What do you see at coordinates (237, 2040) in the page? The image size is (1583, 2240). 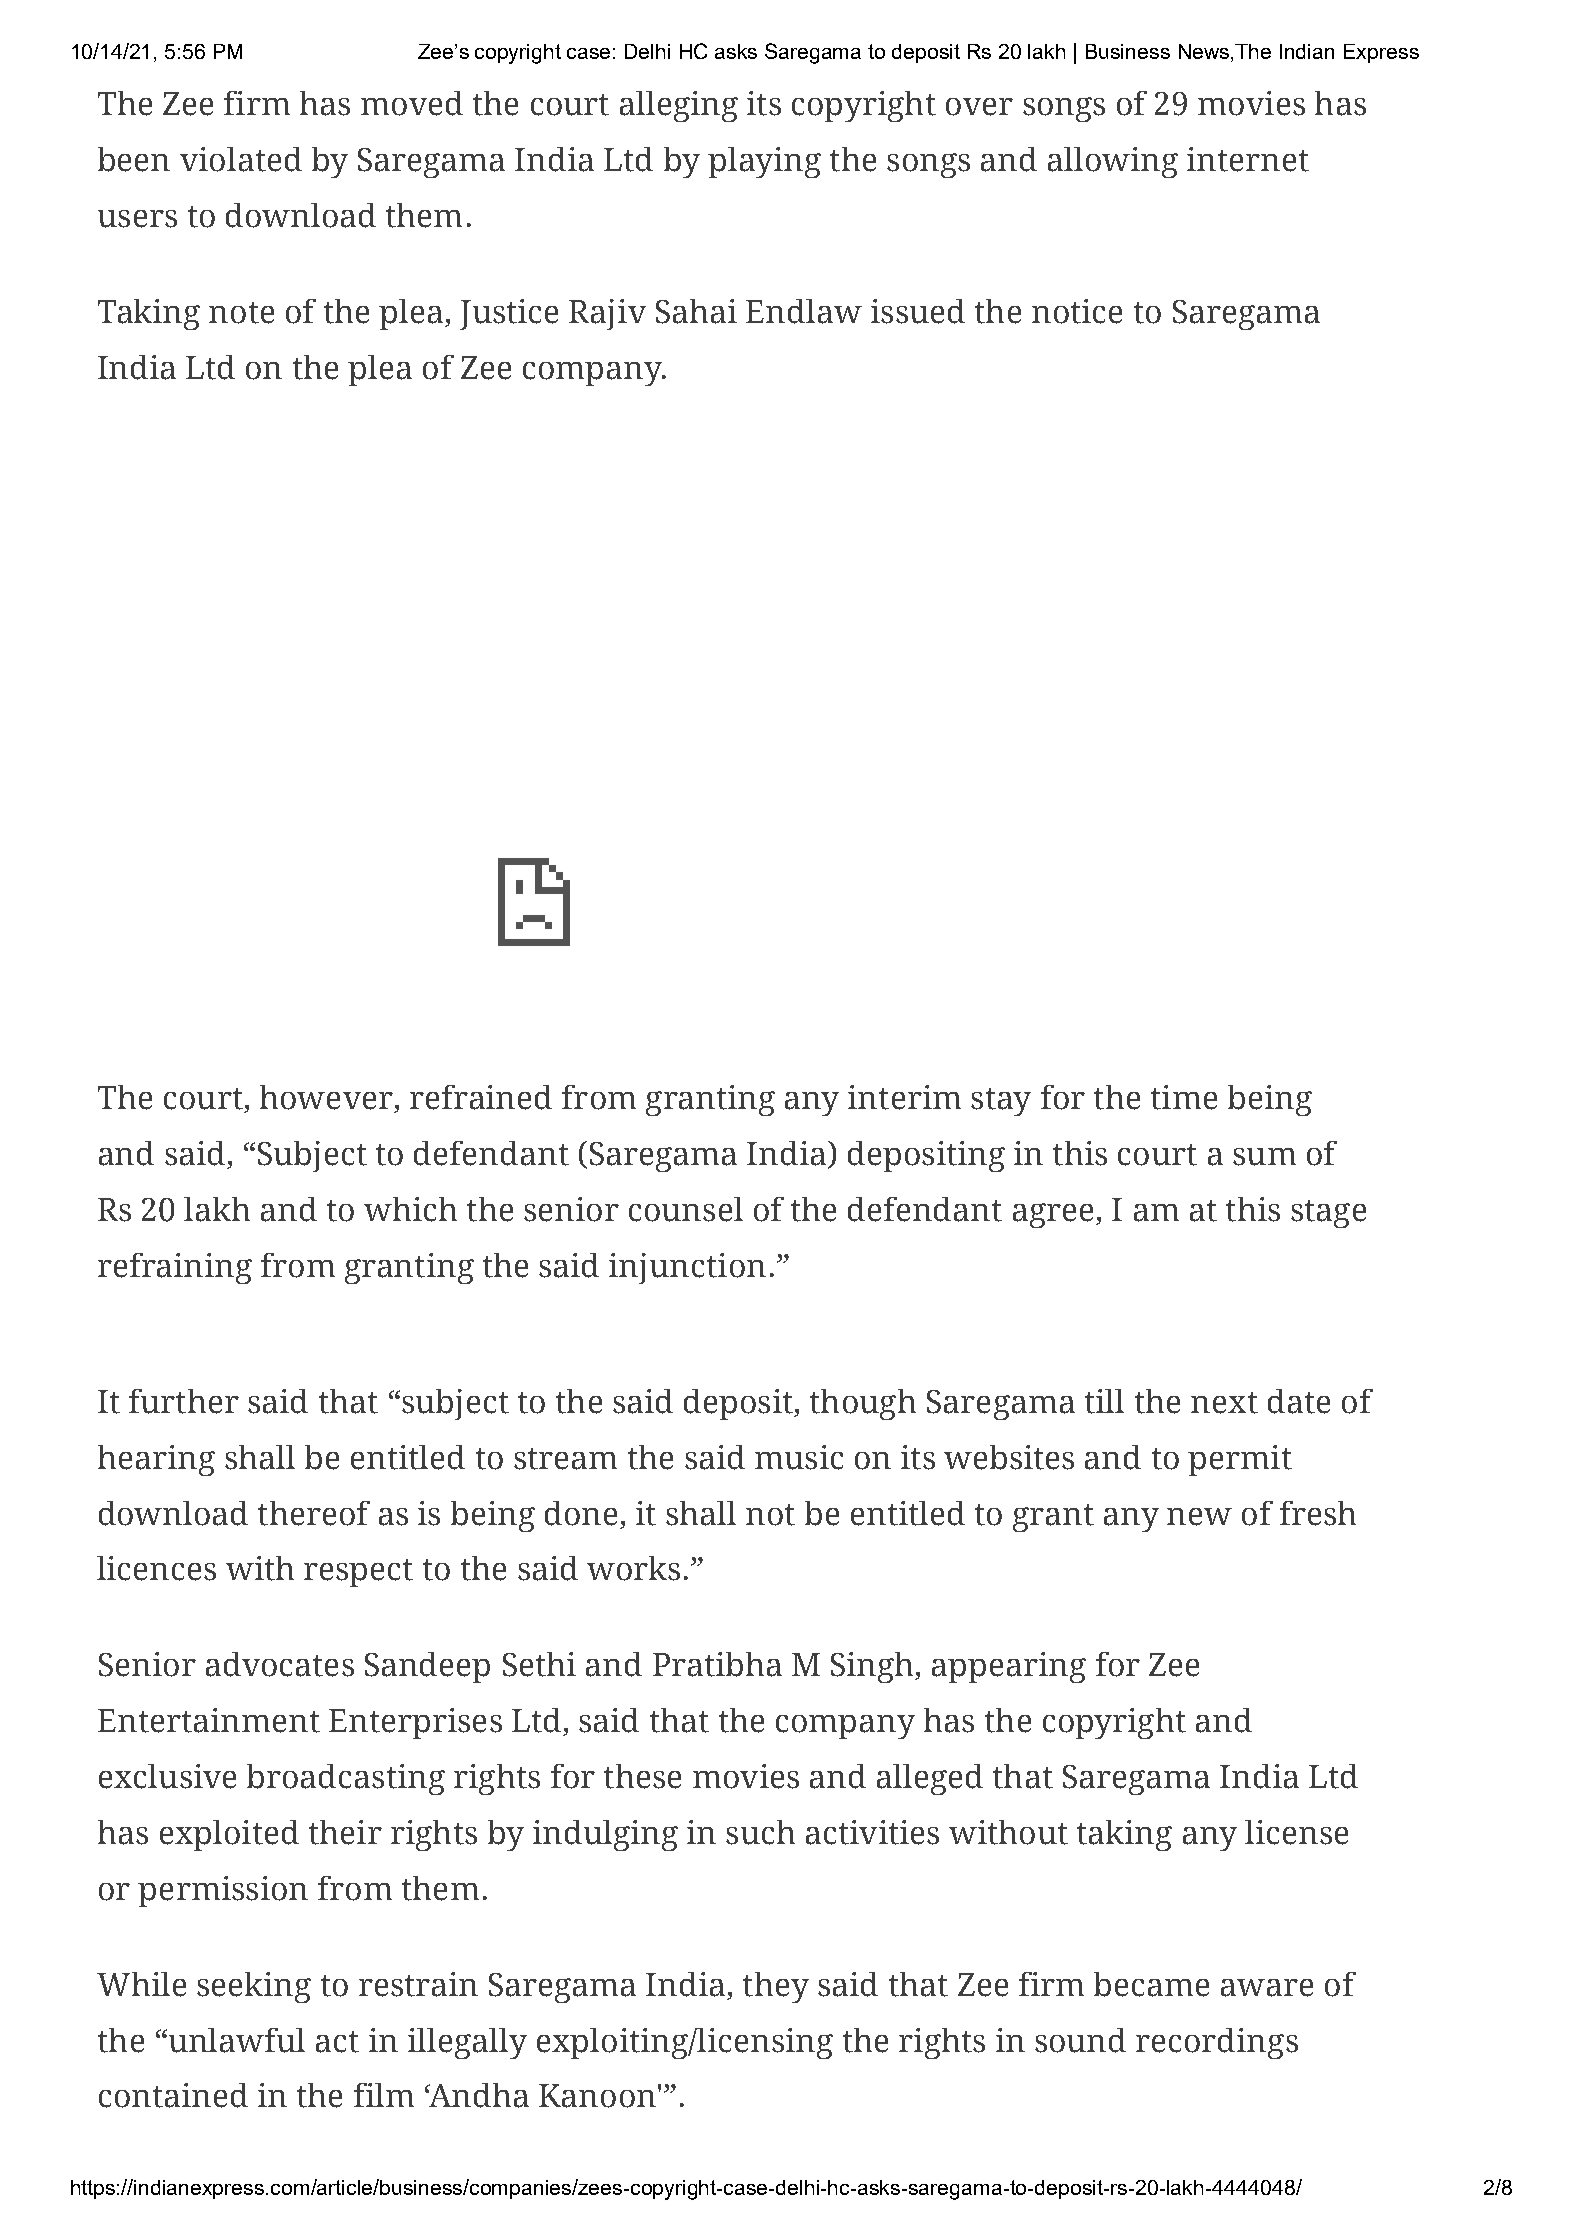 I see `unlawful` at bounding box center [237, 2040].
